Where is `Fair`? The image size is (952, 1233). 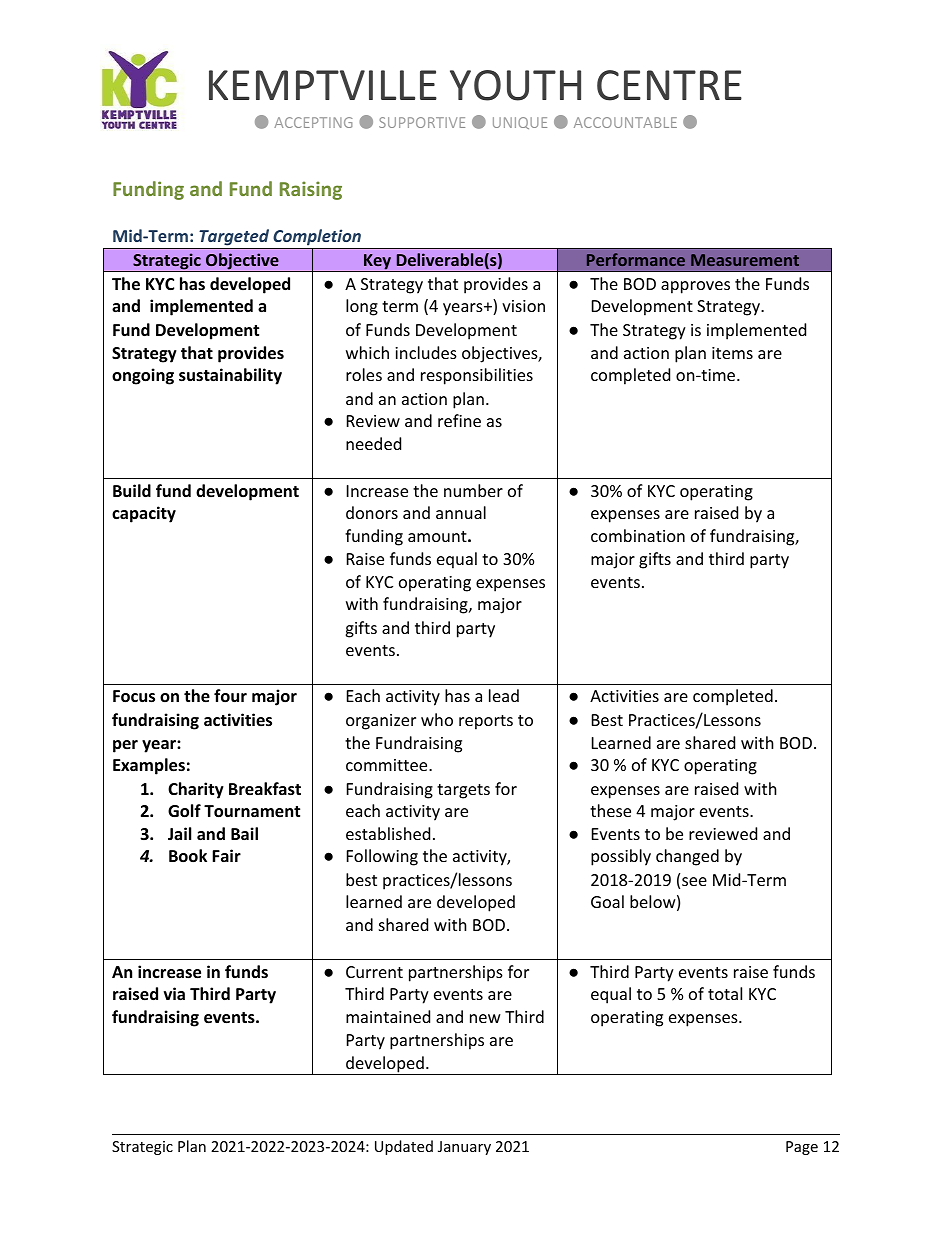 Fair is located at coordinates (226, 855).
